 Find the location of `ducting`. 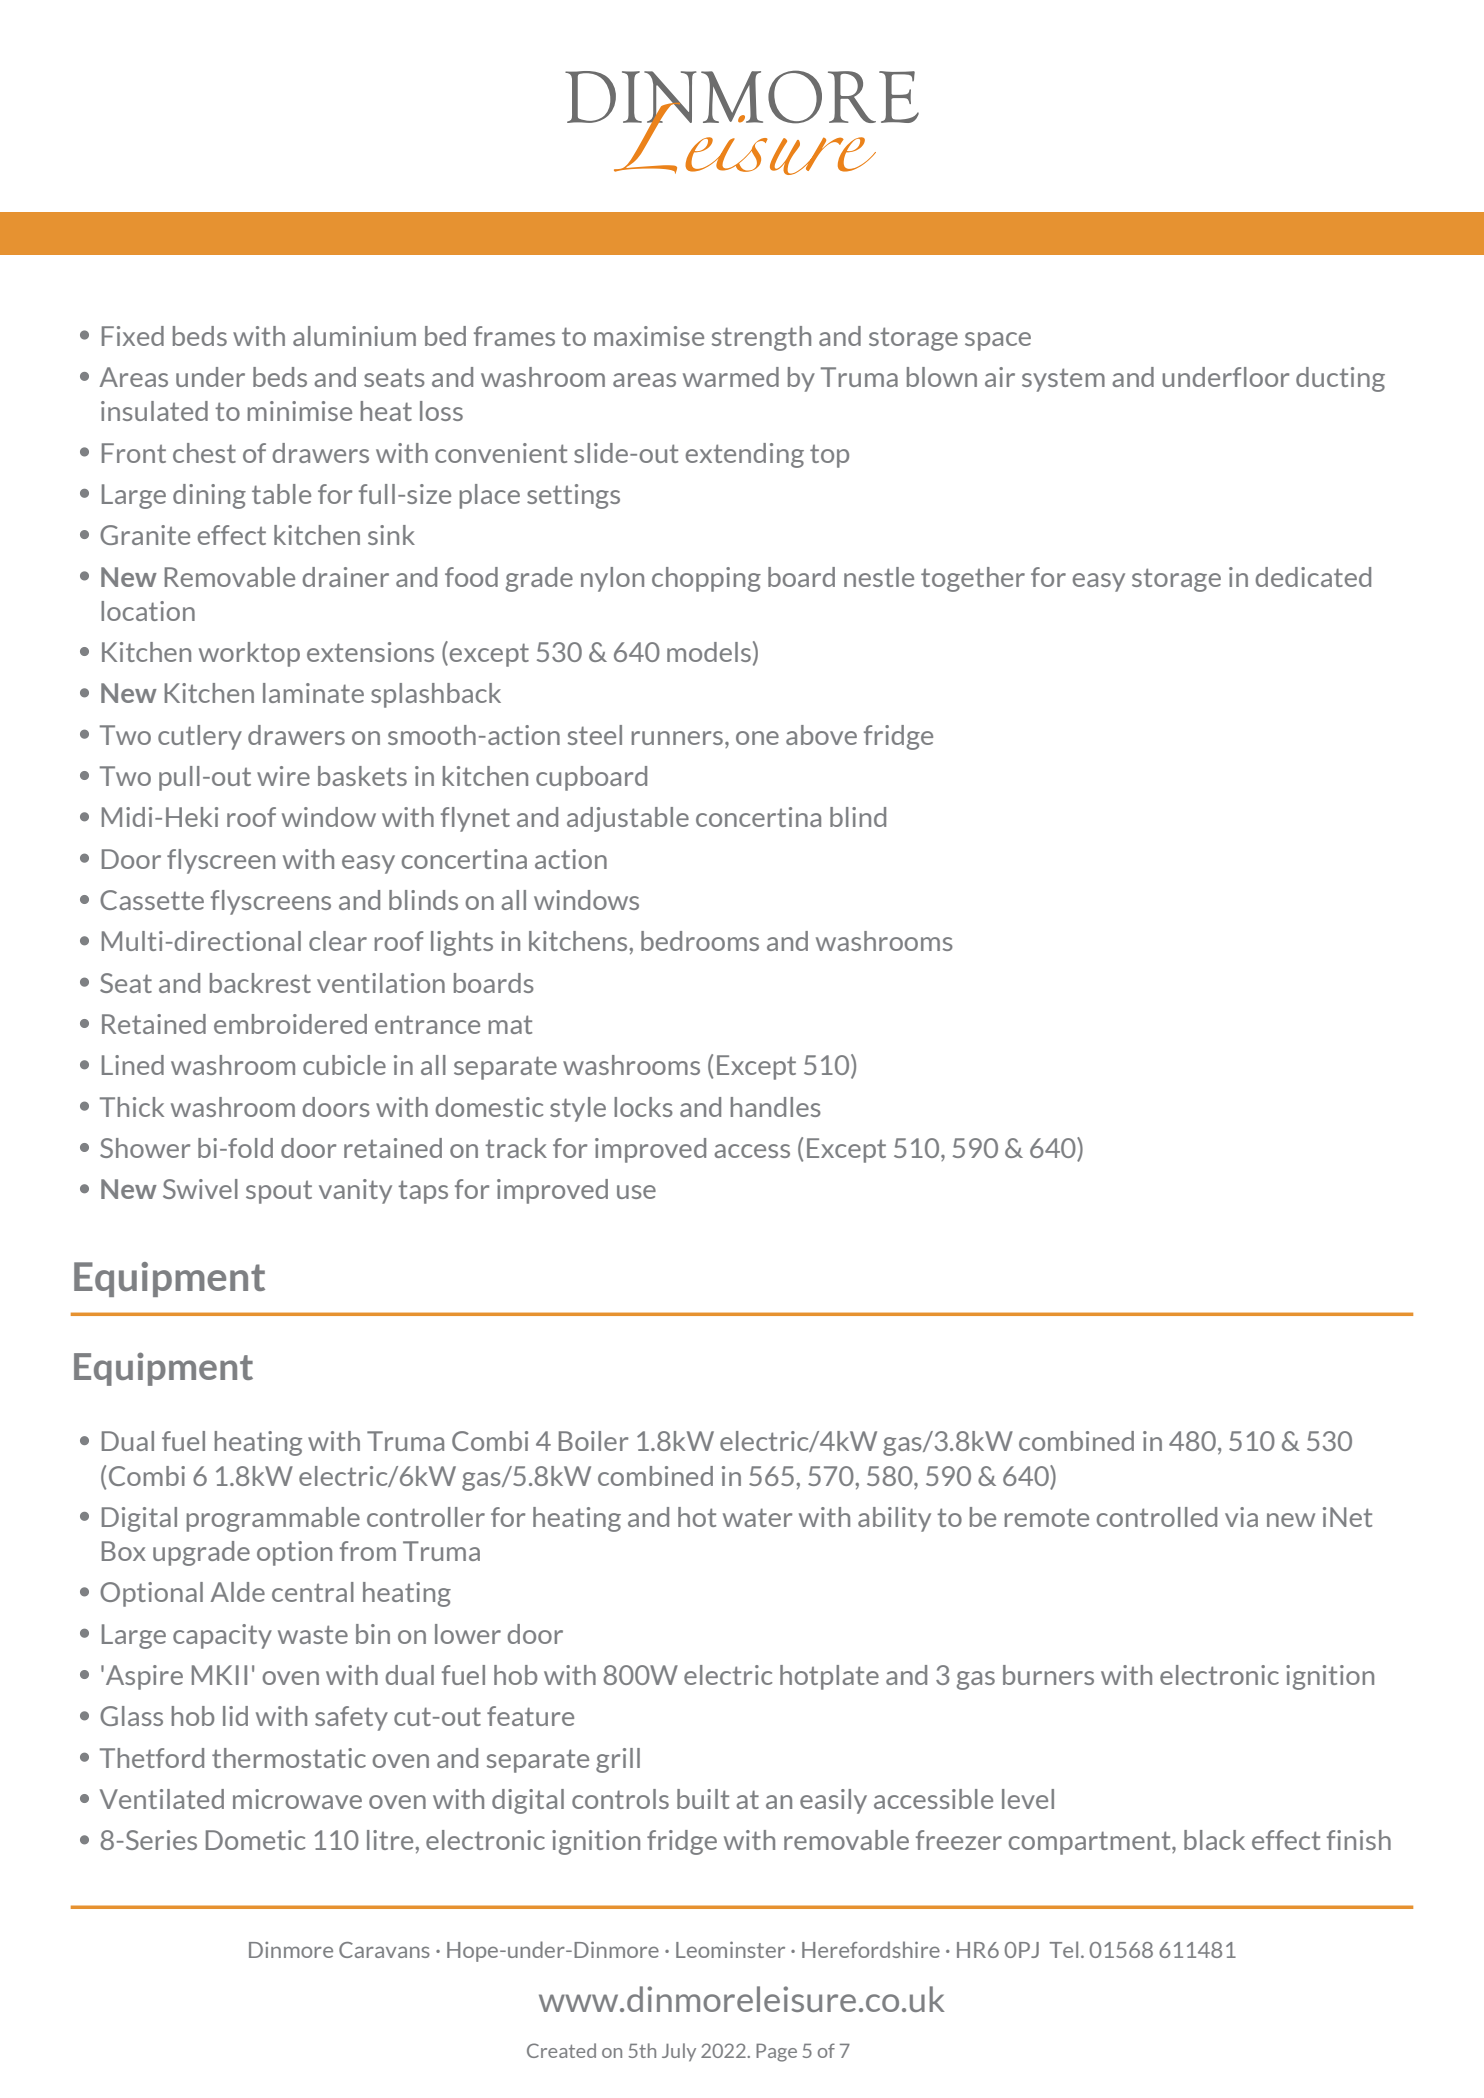

ducting is located at coordinates (1340, 379).
